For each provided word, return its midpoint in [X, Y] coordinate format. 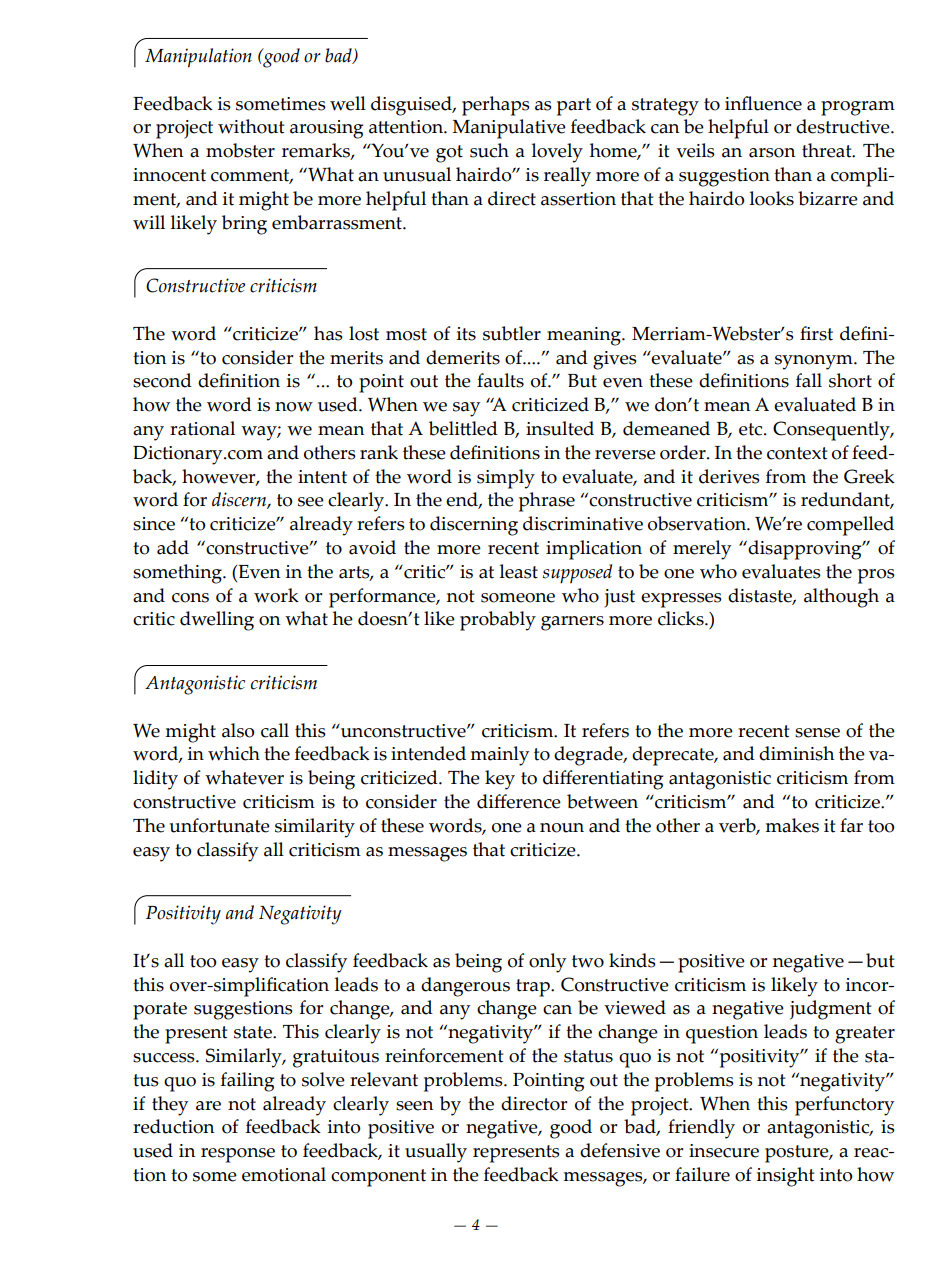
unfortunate [219, 825]
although [841, 598]
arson [772, 153]
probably [498, 621]
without [251, 126]
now [294, 407]
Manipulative [509, 129]
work [276, 595]
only [547, 963]
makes [792, 825]
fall [809, 380]
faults [500, 380]
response [238, 1155]
